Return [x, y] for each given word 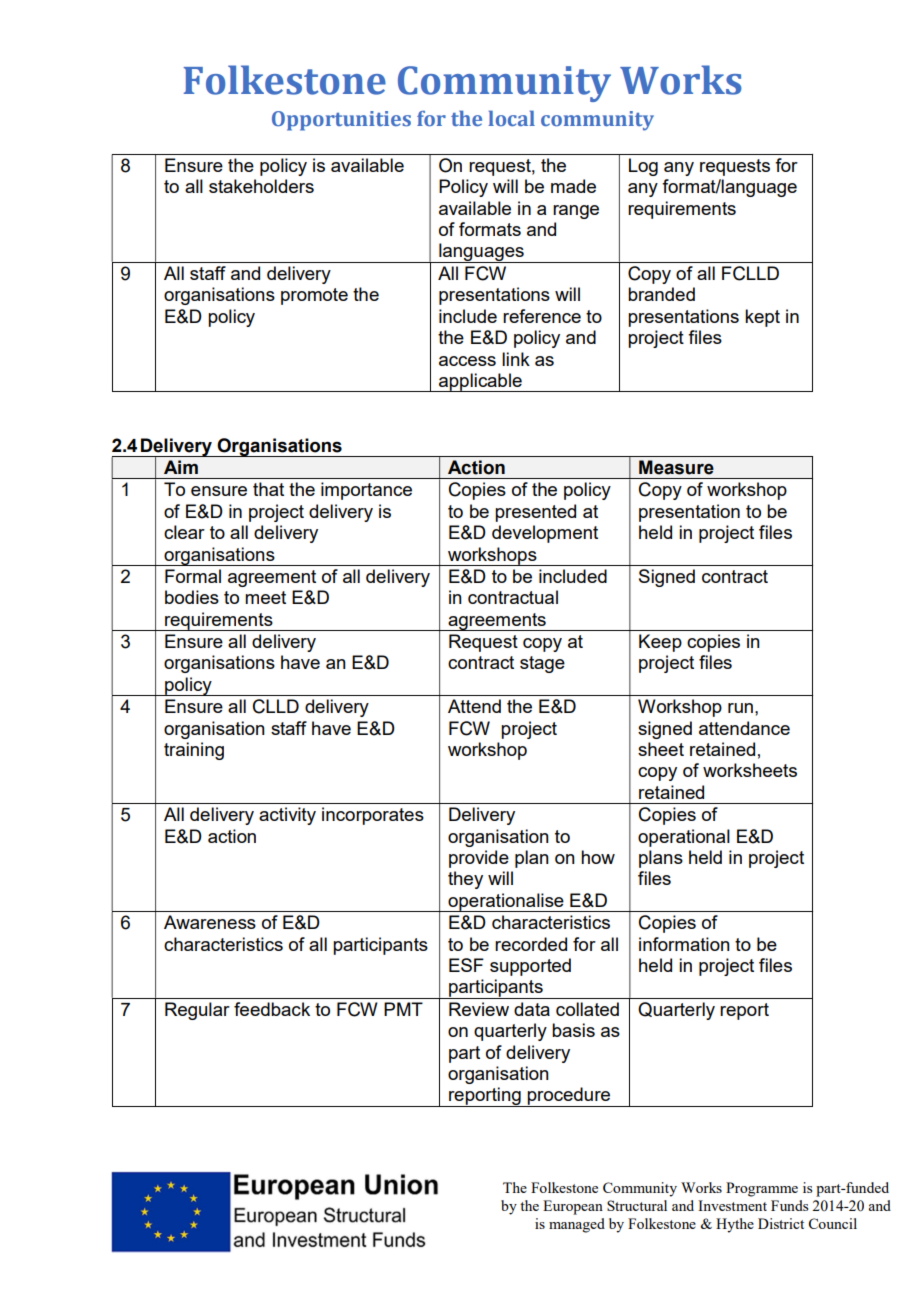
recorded [531, 944]
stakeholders [261, 186]
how [598, 857]
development [545, 534]
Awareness [210, 922]
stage [542, 664]
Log [643, 167]
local [511, 118]
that [268, 489]
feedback [272, 1009]
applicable [480, 382]
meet [265, 597]
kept [762, 318]
